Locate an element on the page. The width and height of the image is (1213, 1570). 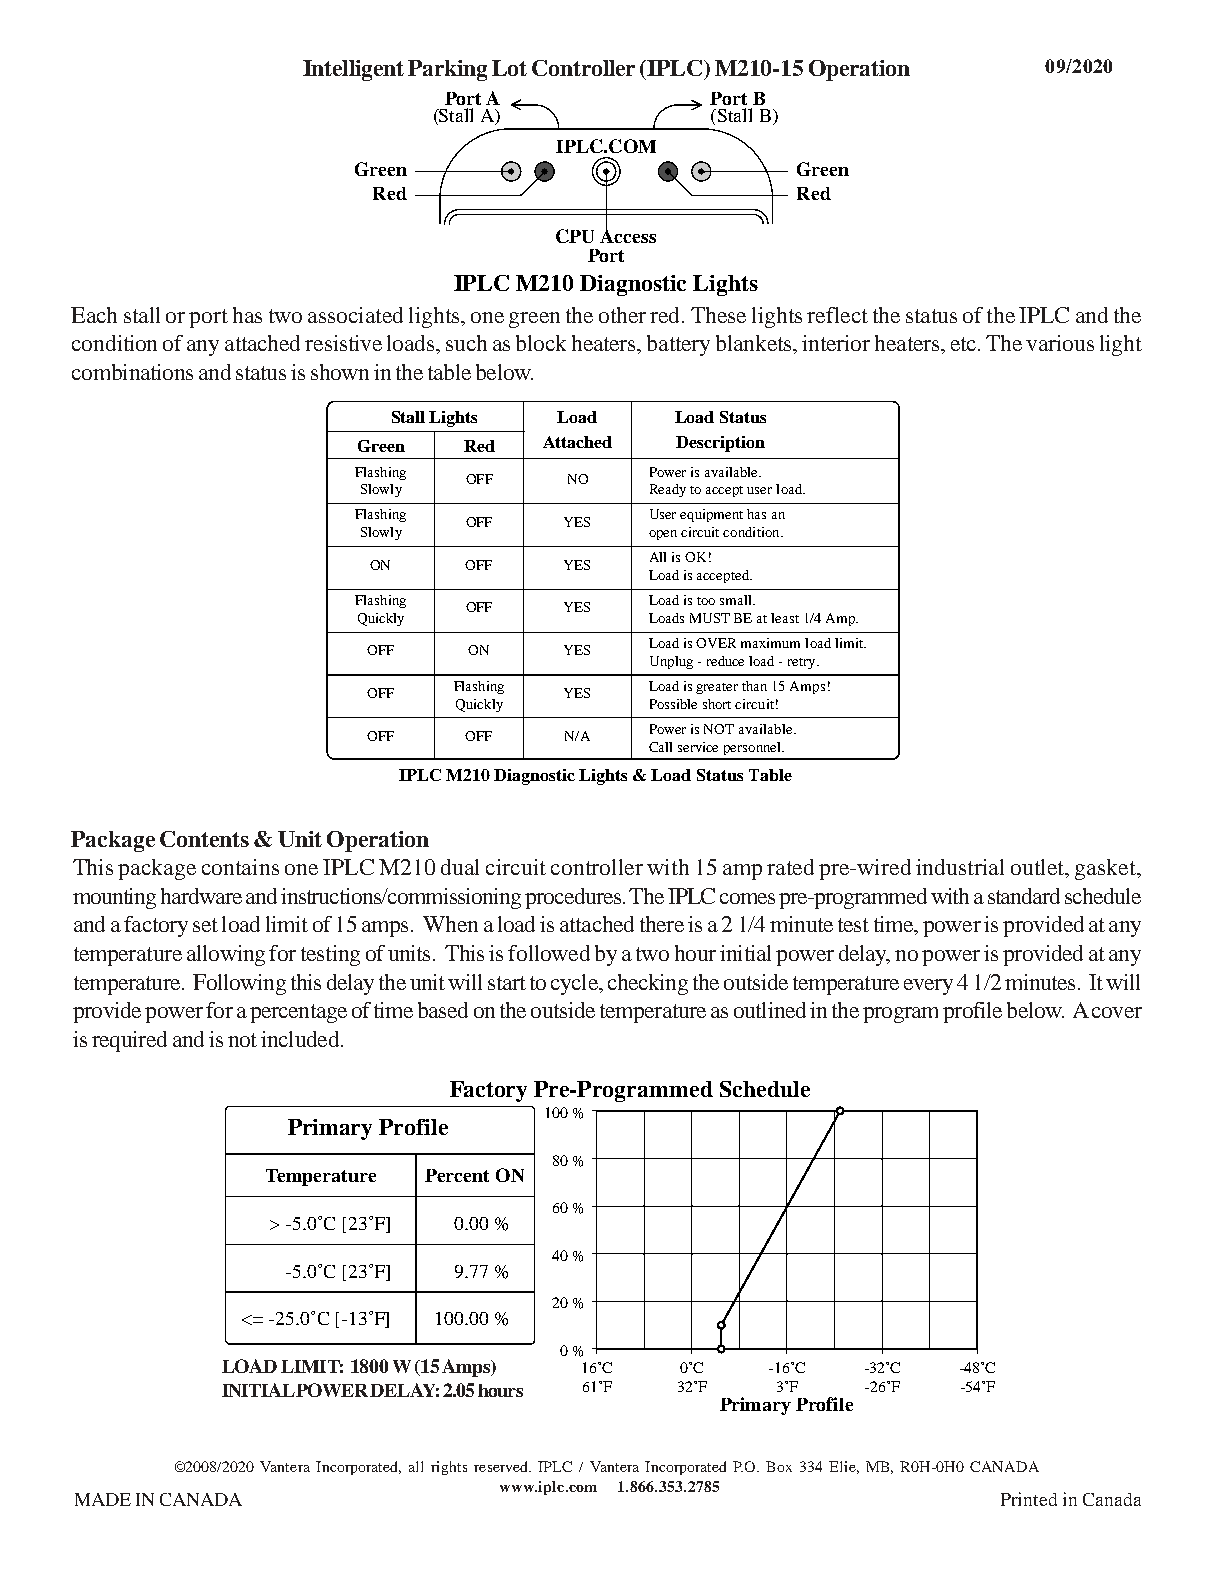
reflect is located at coordinates (837, 315).
